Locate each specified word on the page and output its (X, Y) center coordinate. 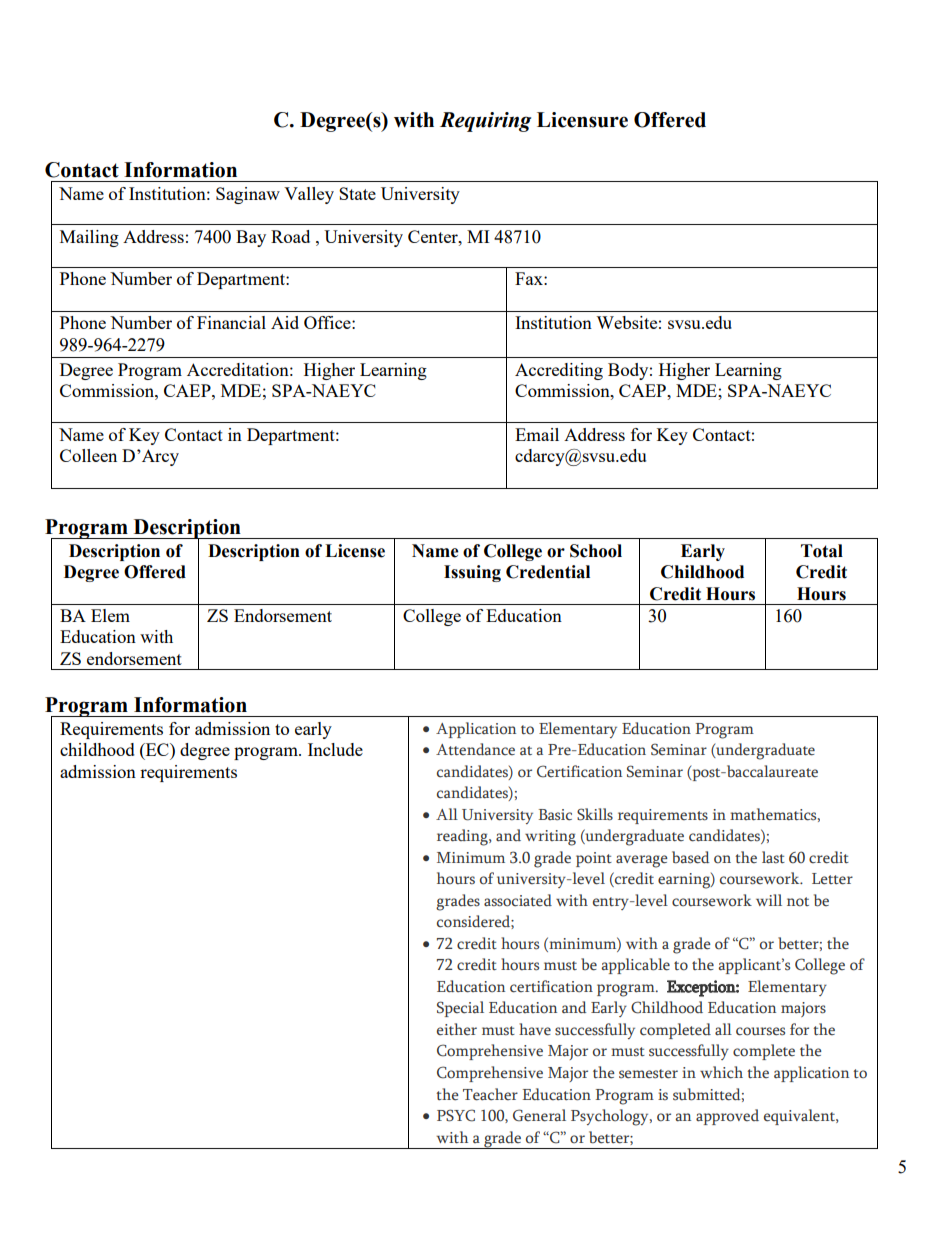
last (773, 857)
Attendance (475, 749)
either (457, 1029)
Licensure (582, 120)
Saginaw (248, 195)
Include (335, 749)
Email (537, 434)
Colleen (88, 455)
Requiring (485, 122)
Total (822, 551)
